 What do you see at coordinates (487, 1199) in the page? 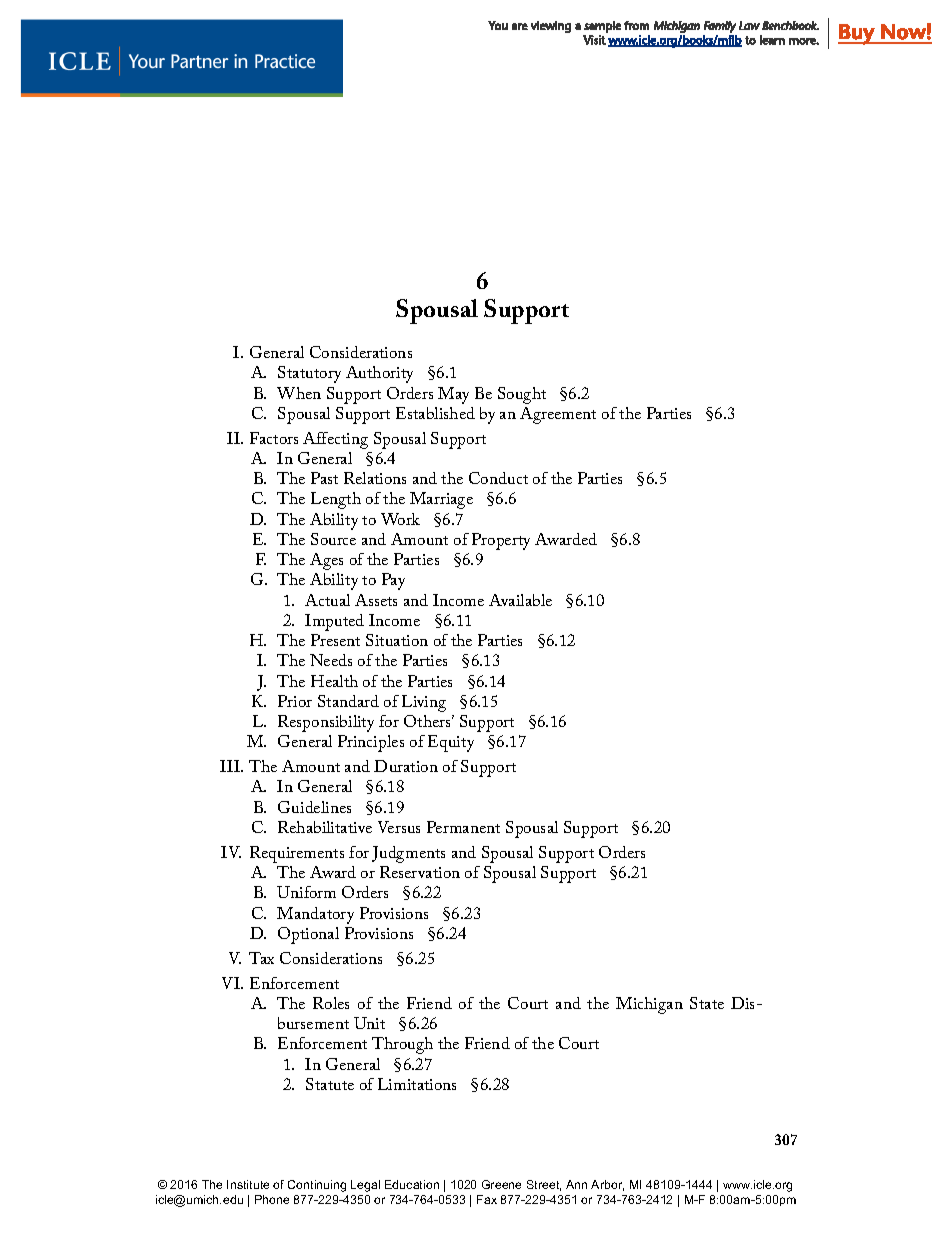
I see `Fax` at bounding box center [487, 1199].
